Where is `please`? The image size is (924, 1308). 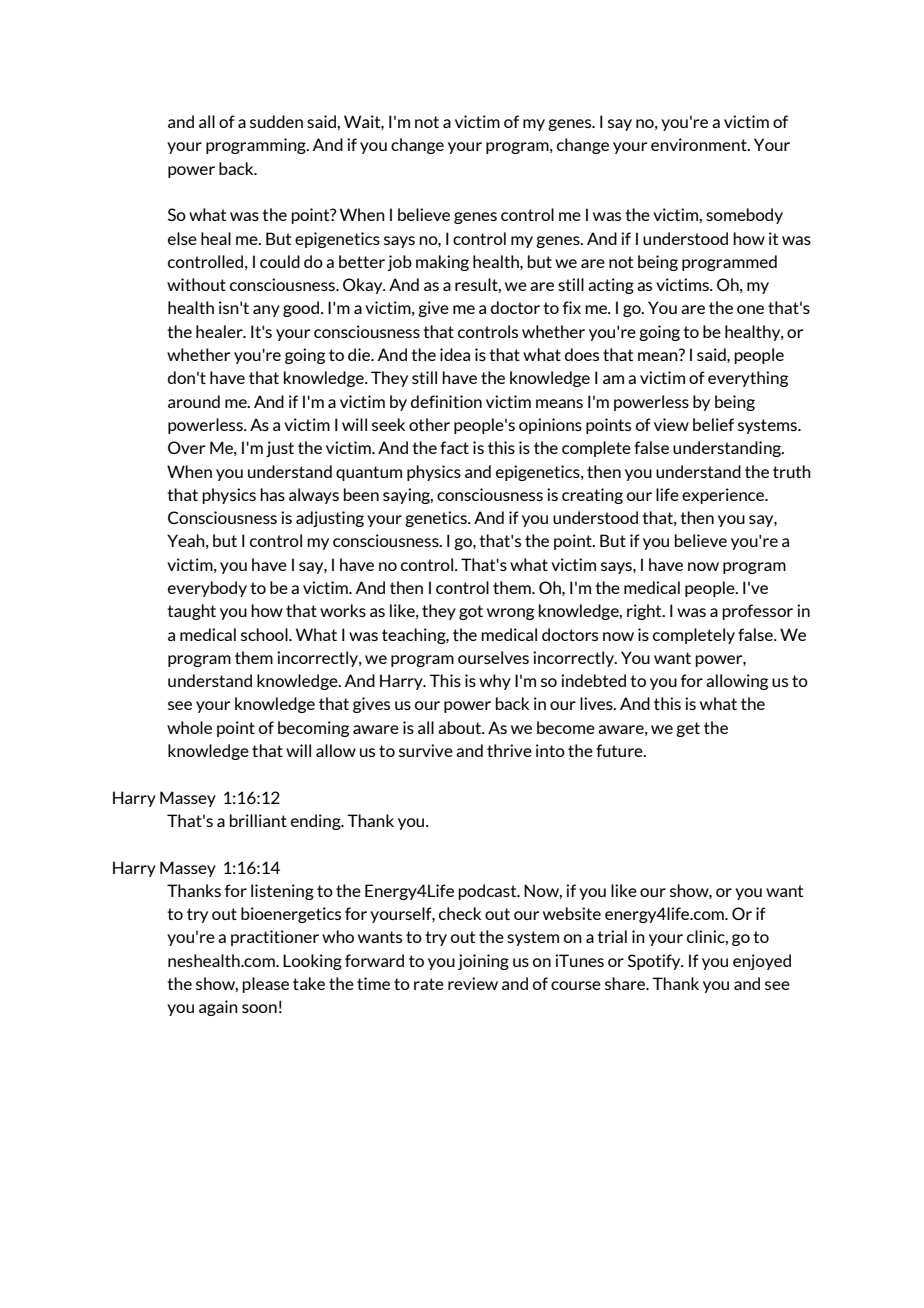
please is located at coordinates (265, 985).
